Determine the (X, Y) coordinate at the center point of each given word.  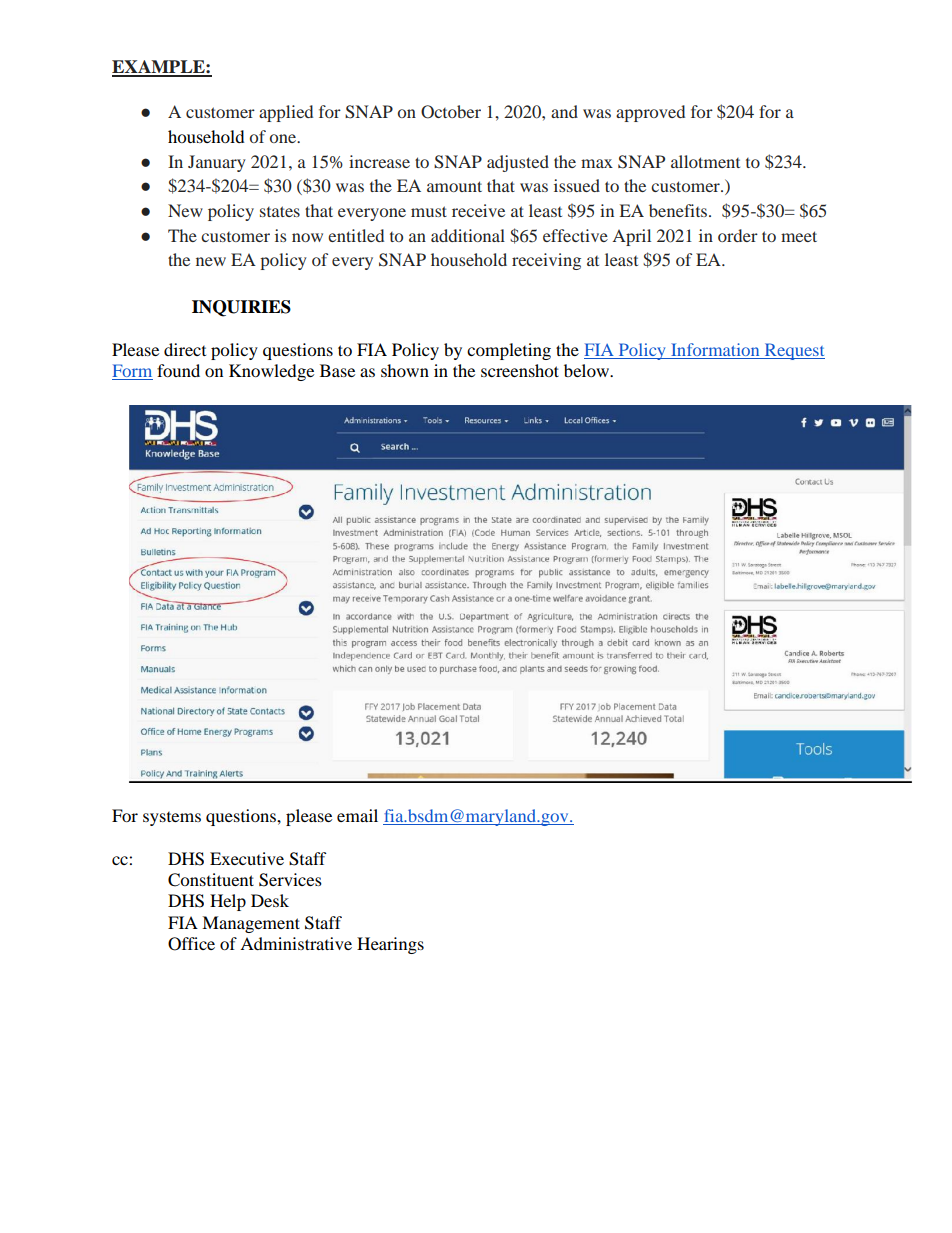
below (587, 370)
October (451, 112)
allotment (705, 161)
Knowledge (271, 372)
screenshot (520, 370)
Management (251, 924)
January (217, 163)
